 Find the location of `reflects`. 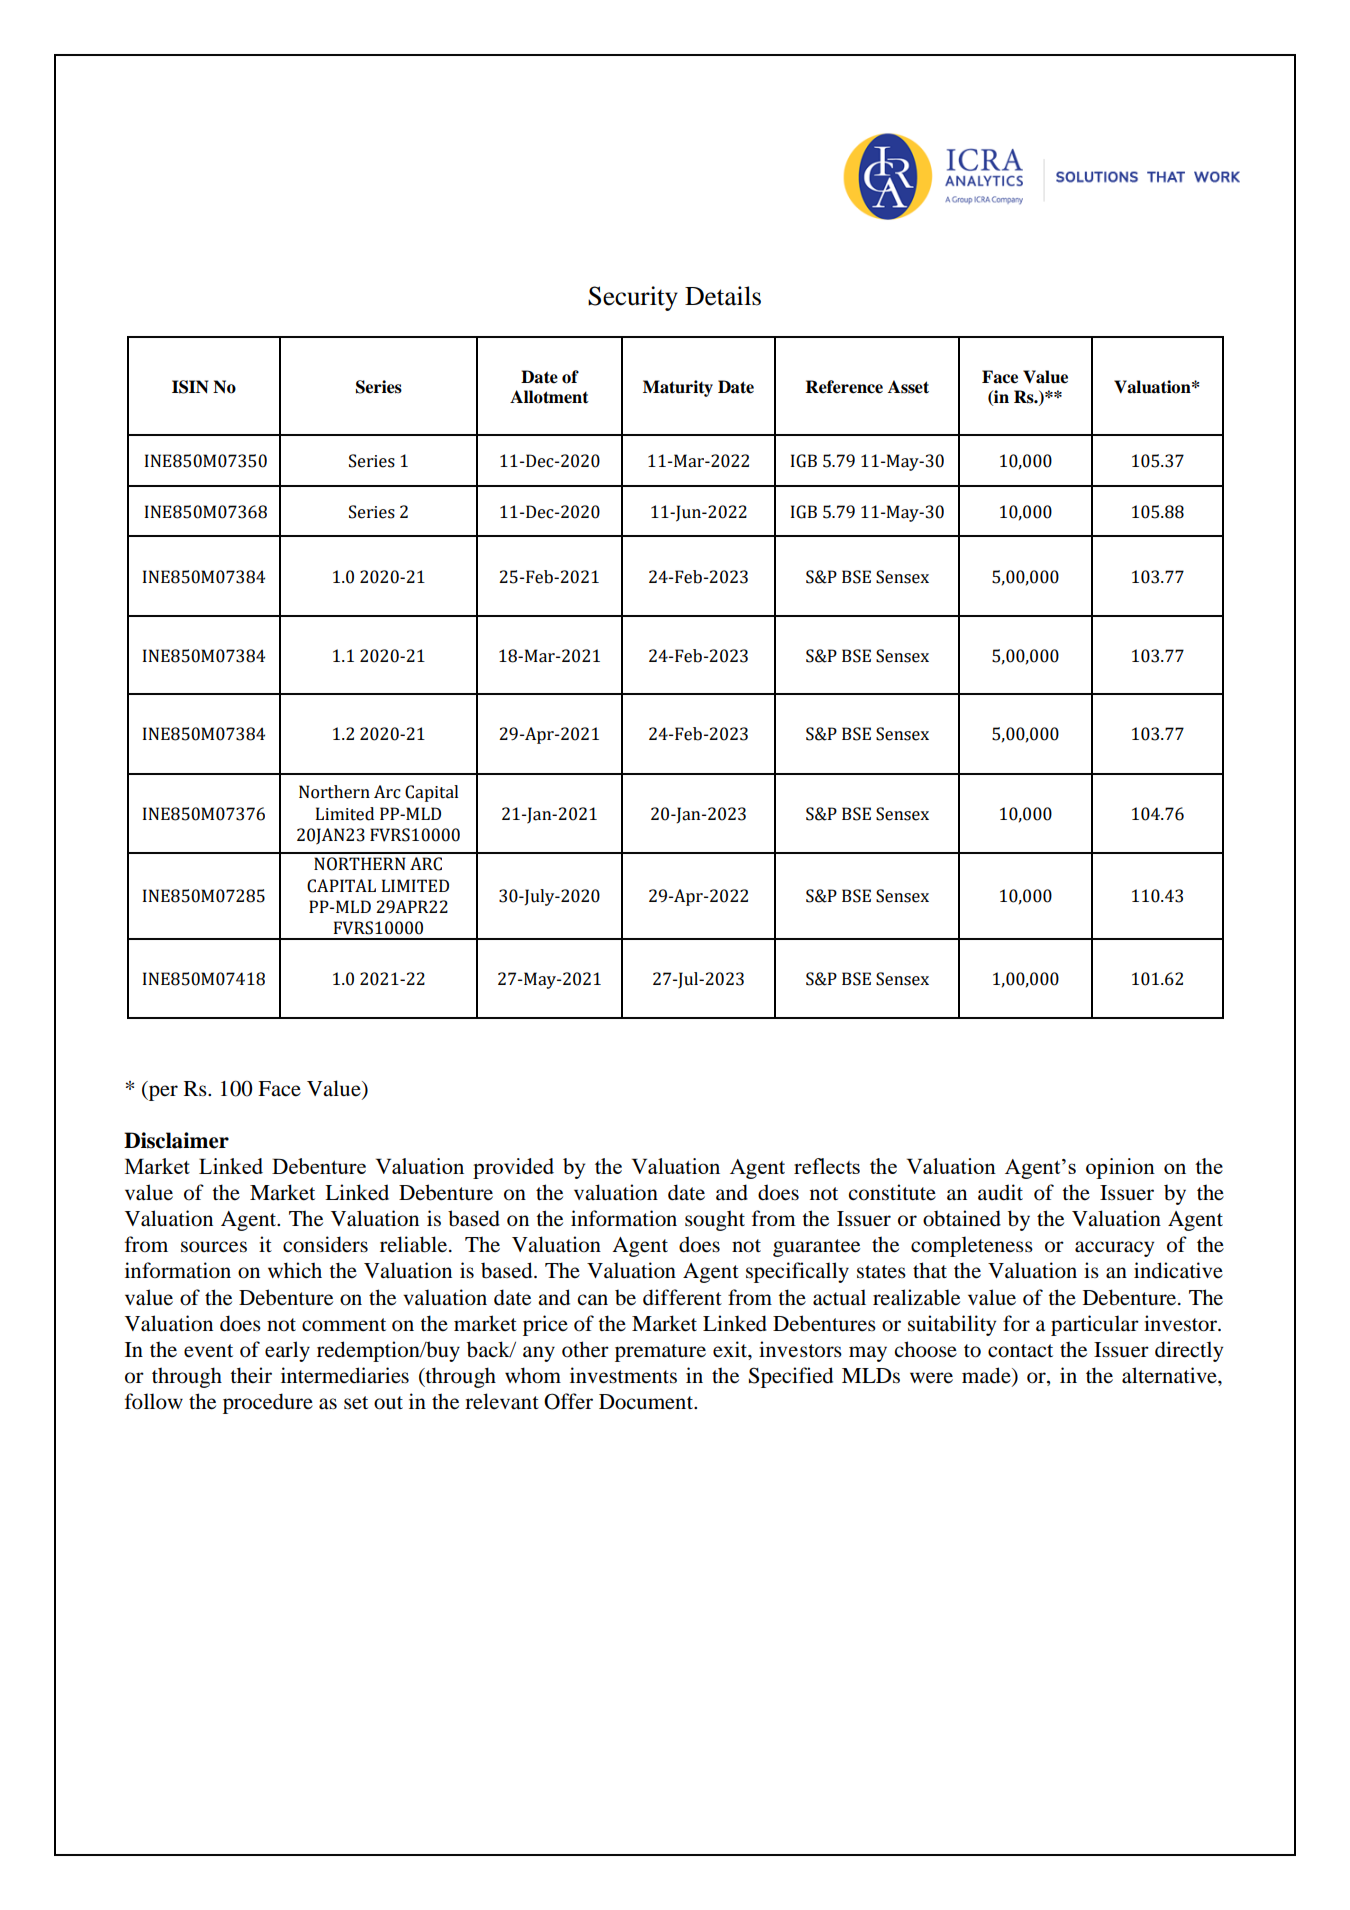

reflects is located at coordinates (827, 1166).
